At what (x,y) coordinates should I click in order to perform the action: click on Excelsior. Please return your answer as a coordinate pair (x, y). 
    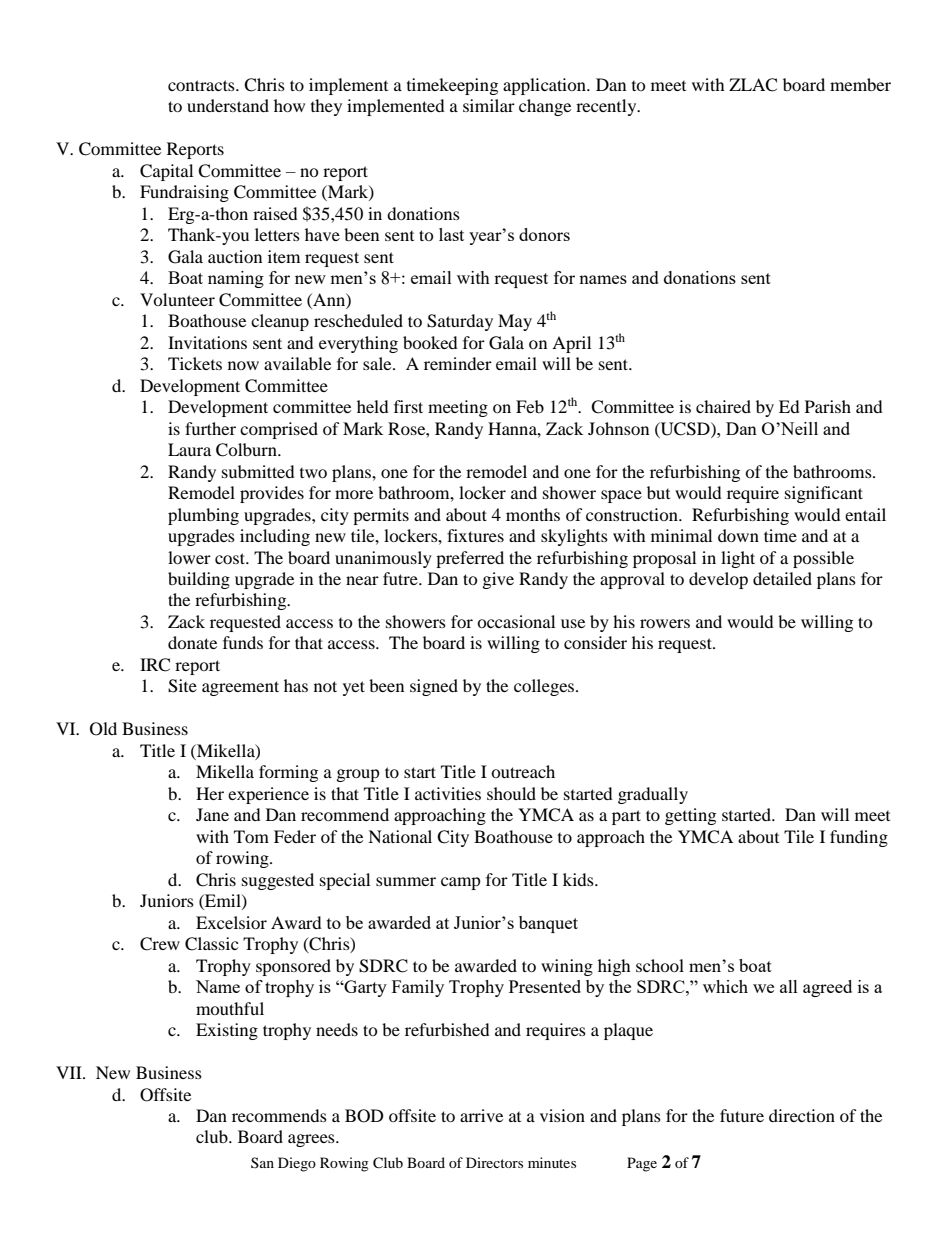
    Looking at the image, I should click on (231, 922).
